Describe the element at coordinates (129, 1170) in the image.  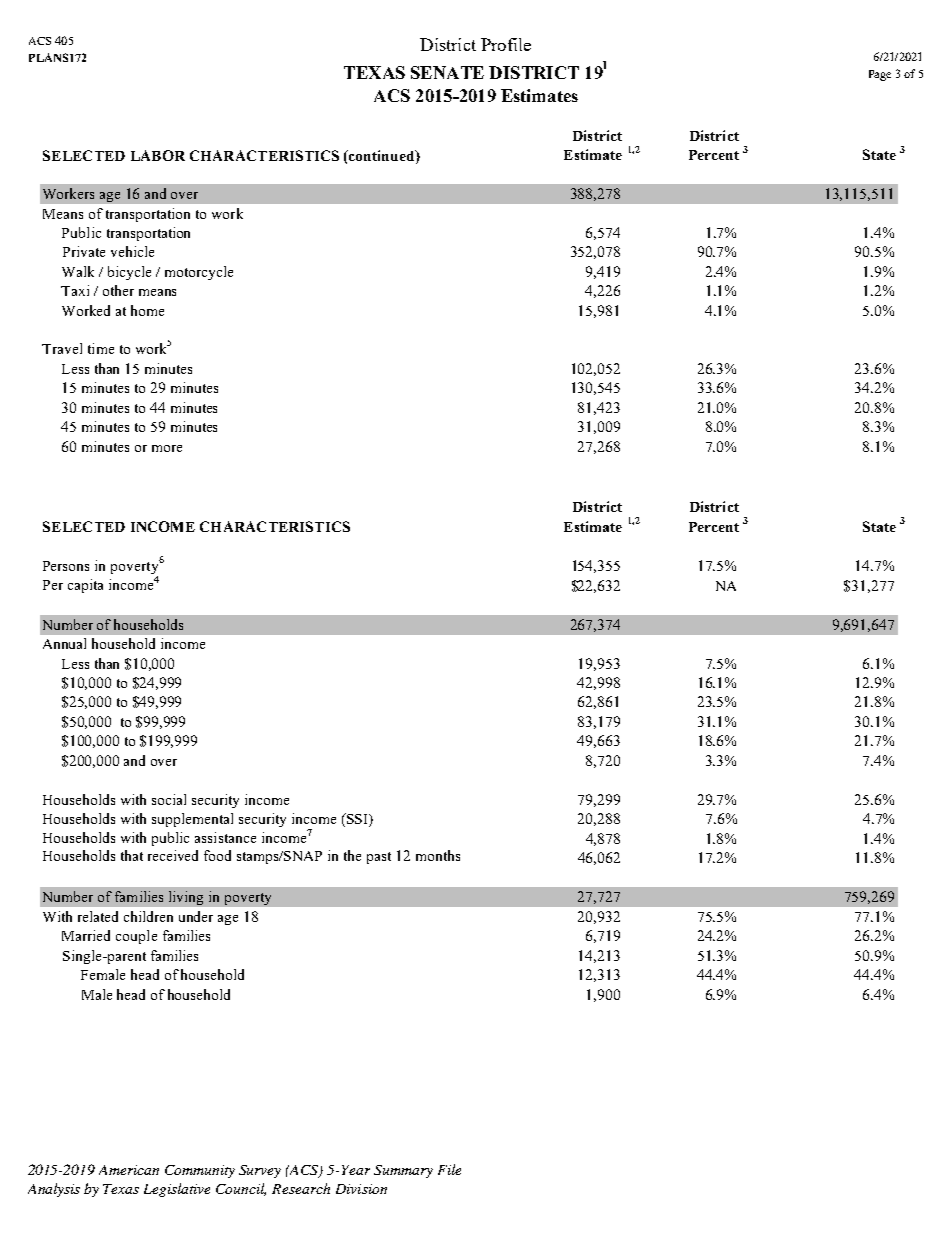
I see `American` at that location.
